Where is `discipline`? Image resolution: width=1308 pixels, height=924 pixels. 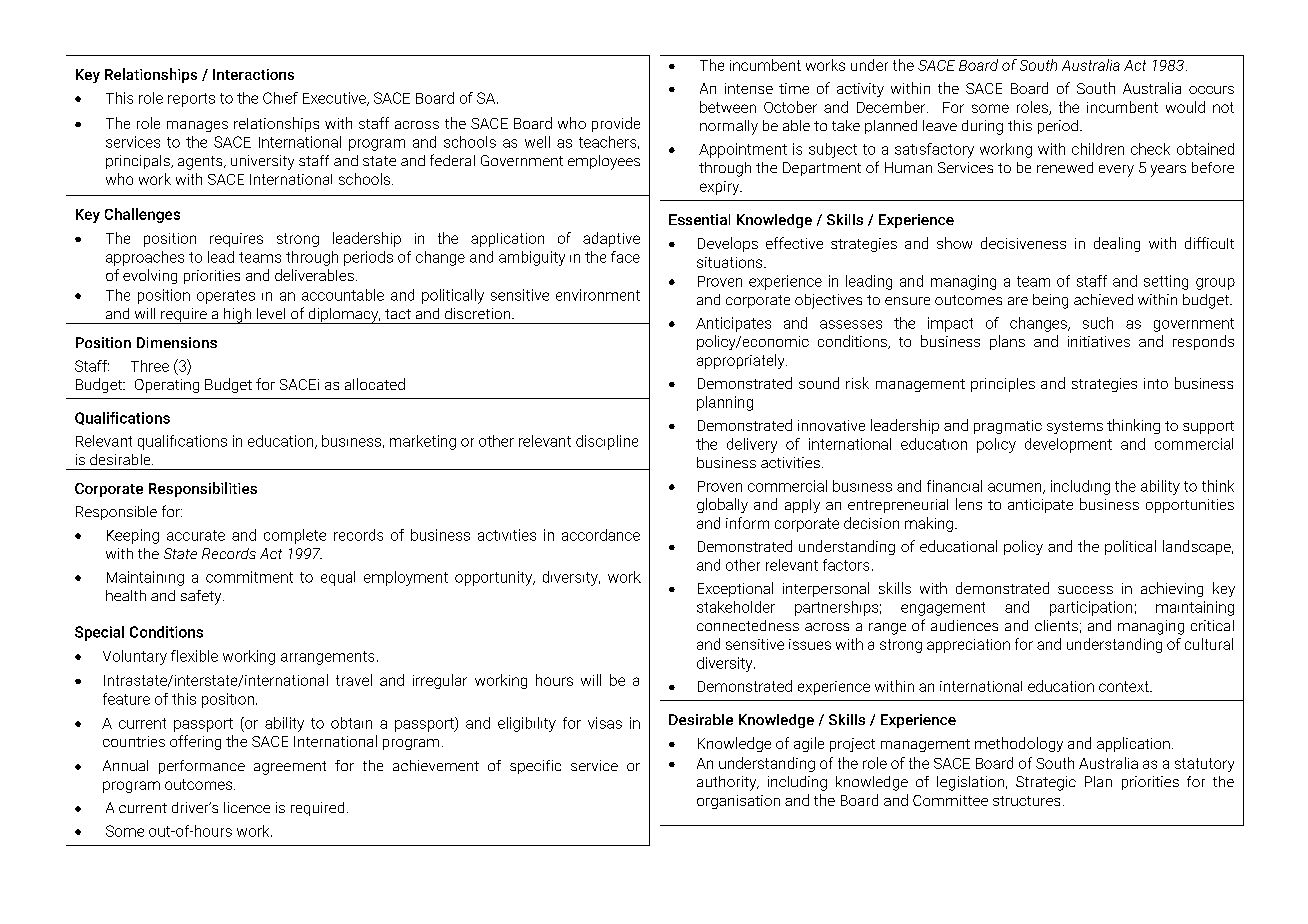 discipline is located at coordinates (607, 442).
